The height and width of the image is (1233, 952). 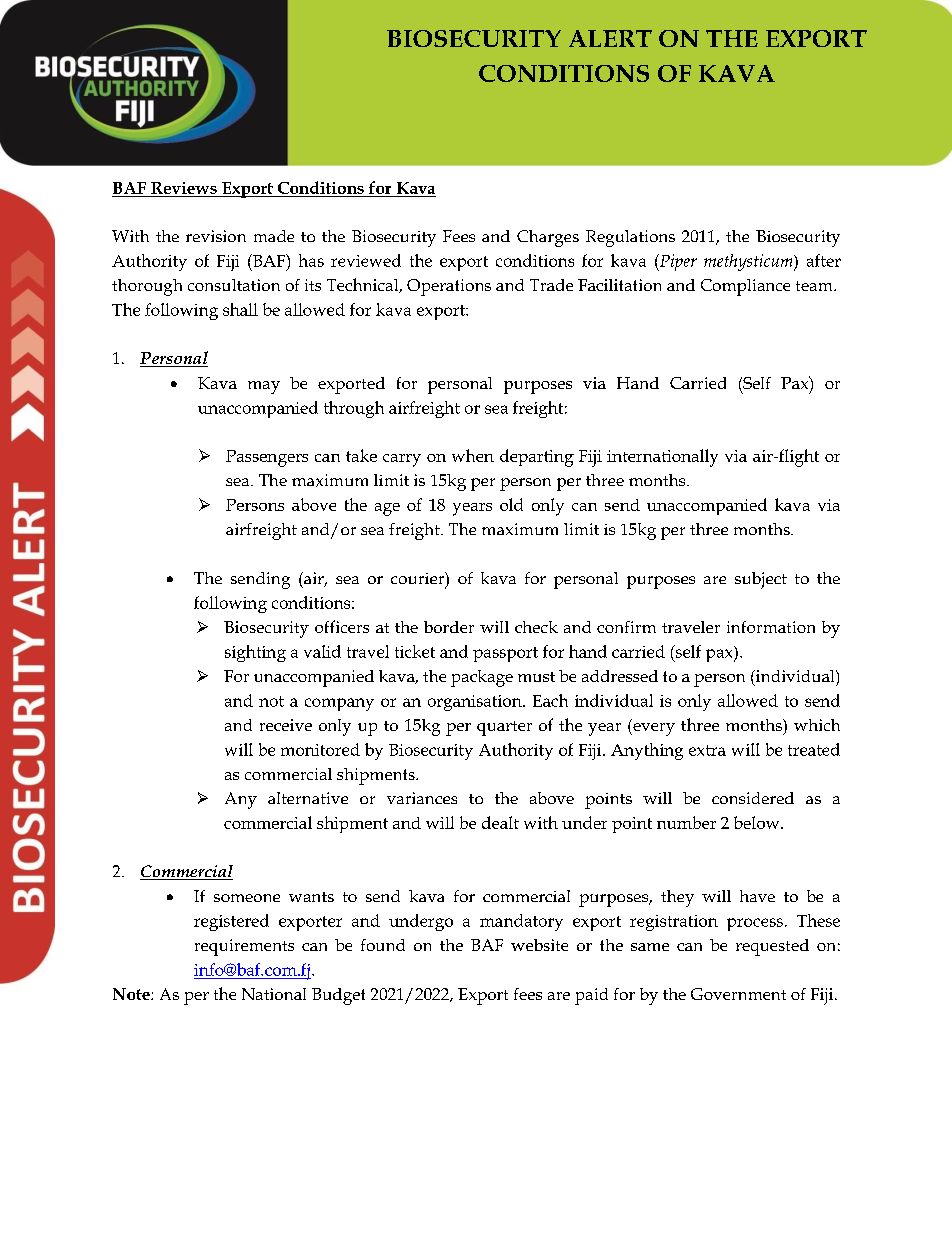 I want to click on package, so click(x=482, y=678).
